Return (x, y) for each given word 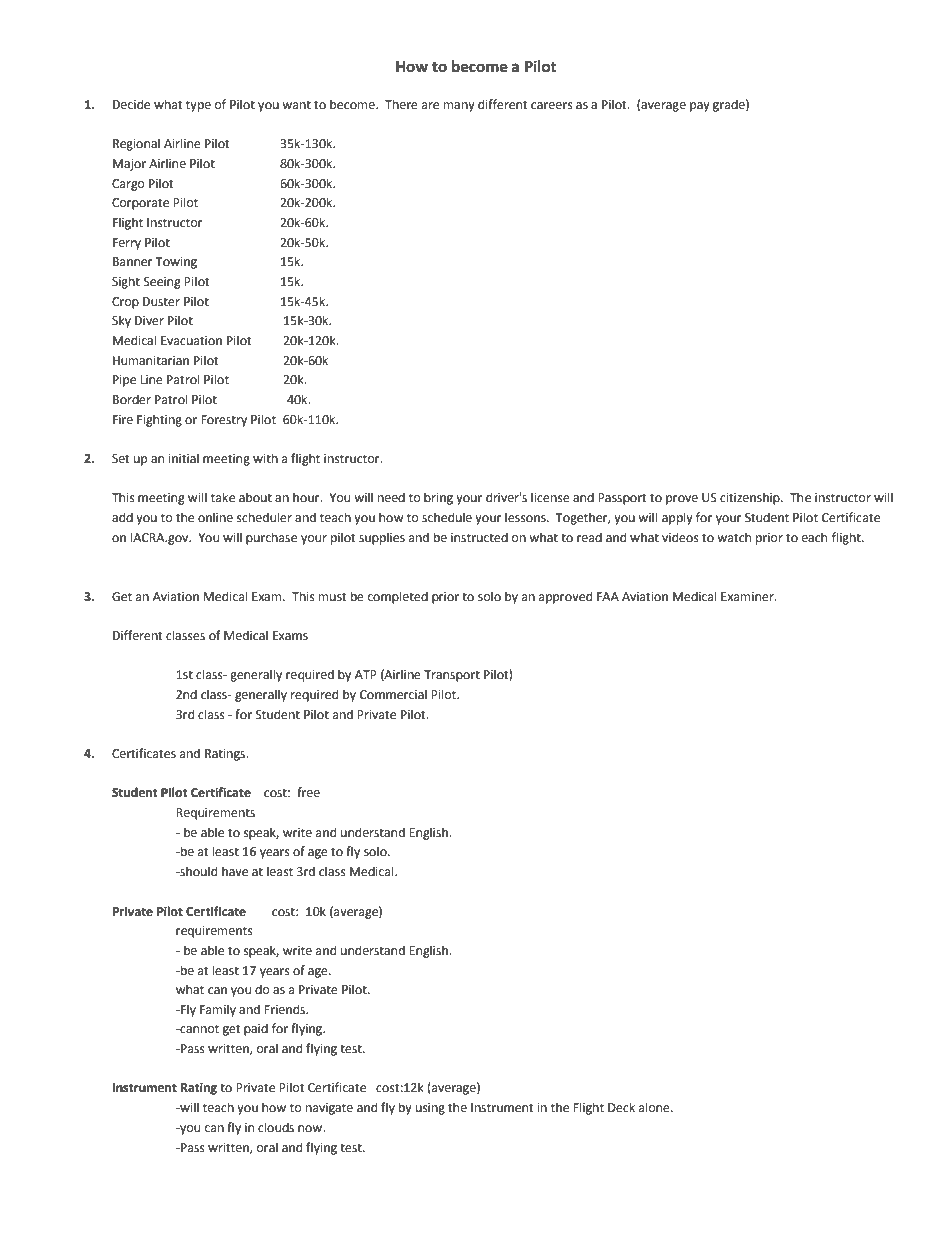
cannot (198, 1029)
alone (655, 1107)
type (198, 106)
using (430, 1109)
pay (700, 107)
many (459, 107)
